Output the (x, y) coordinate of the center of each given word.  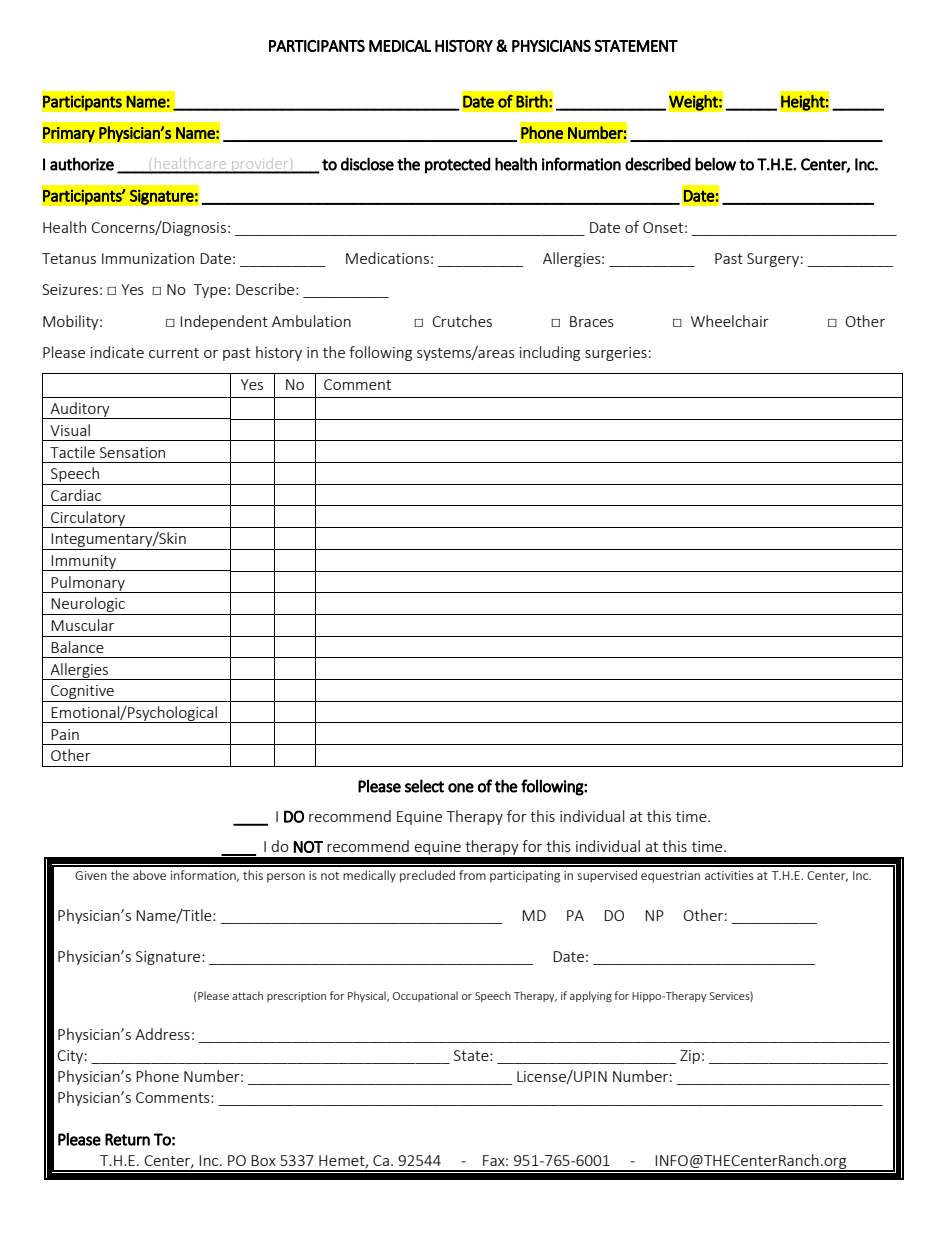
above (149, 875)
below (715, 164)
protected (458, 165)
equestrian (670, 877)
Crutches (462, 321)
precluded (427, 876)
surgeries (616, 354)
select (424, 786)
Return (127, 1139)
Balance (77, 647)
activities (729, 875)
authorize (82, 164)
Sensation (132, 452)
